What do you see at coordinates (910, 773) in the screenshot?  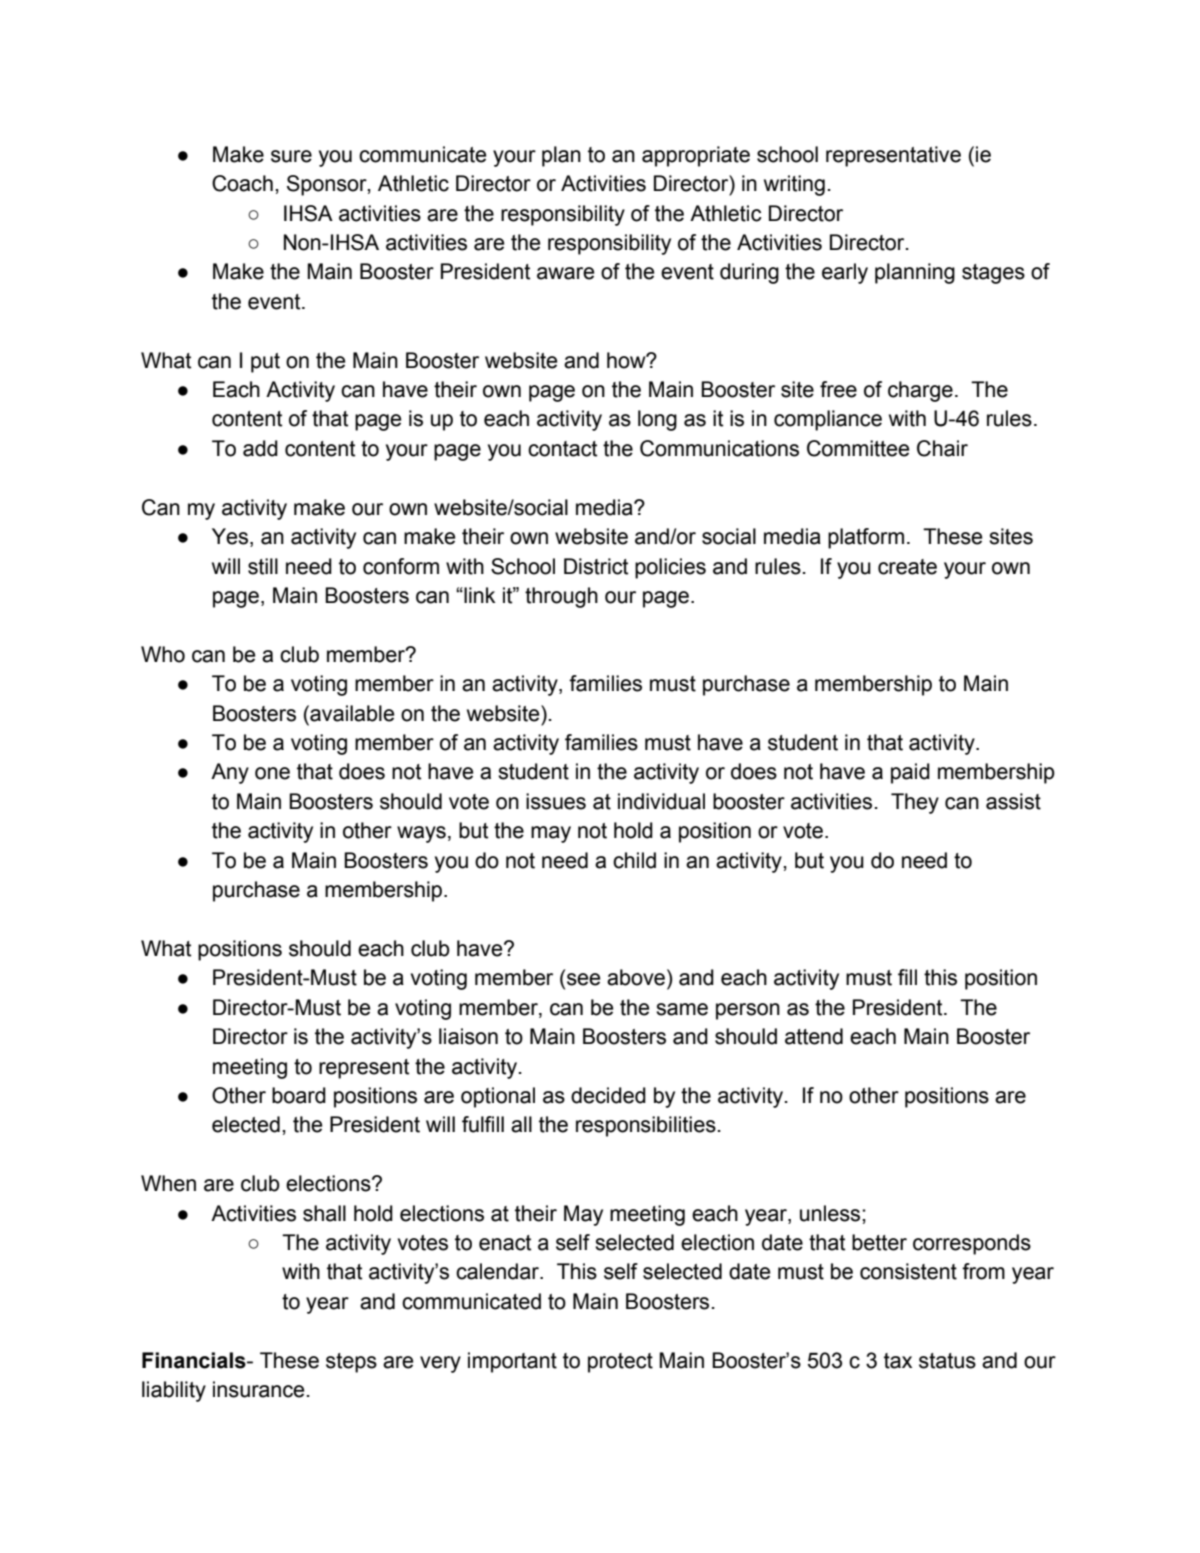 I see `paid` at bounding box center [910, 773].
